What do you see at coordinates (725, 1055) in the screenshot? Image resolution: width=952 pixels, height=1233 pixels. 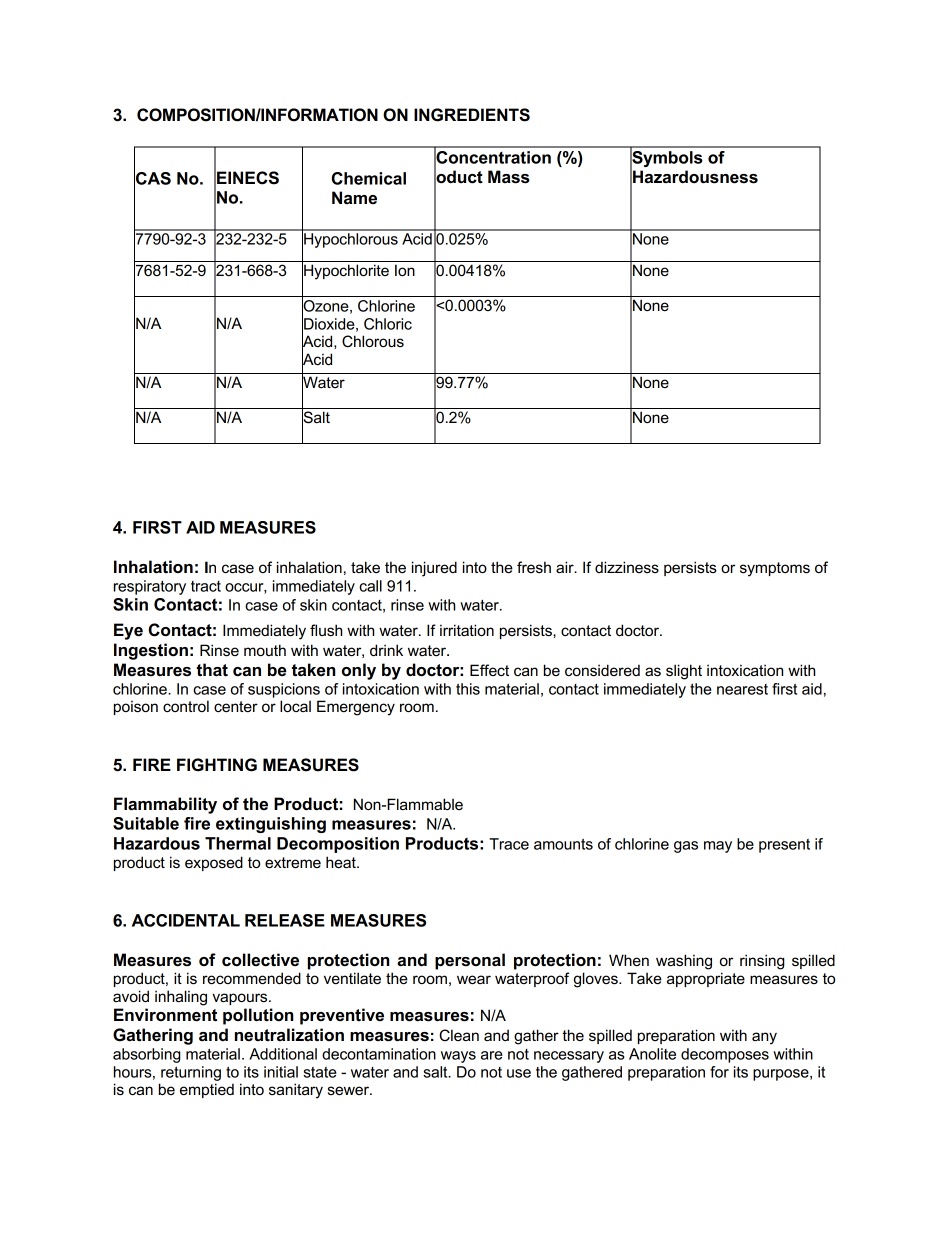 I see `decomposes` at bounding box center [725, 1055].
